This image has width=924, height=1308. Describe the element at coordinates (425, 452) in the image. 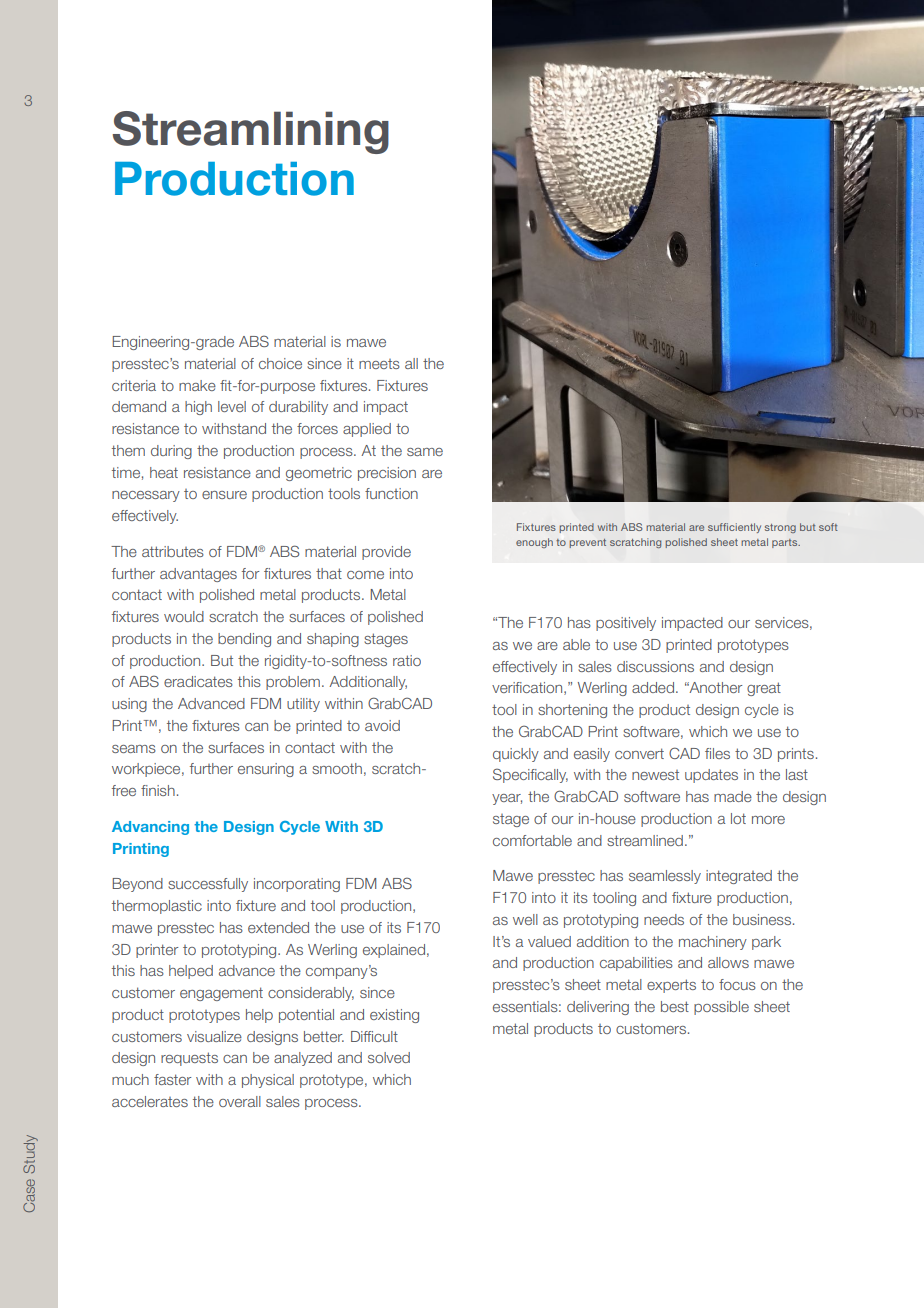

I see `same` at that location.
